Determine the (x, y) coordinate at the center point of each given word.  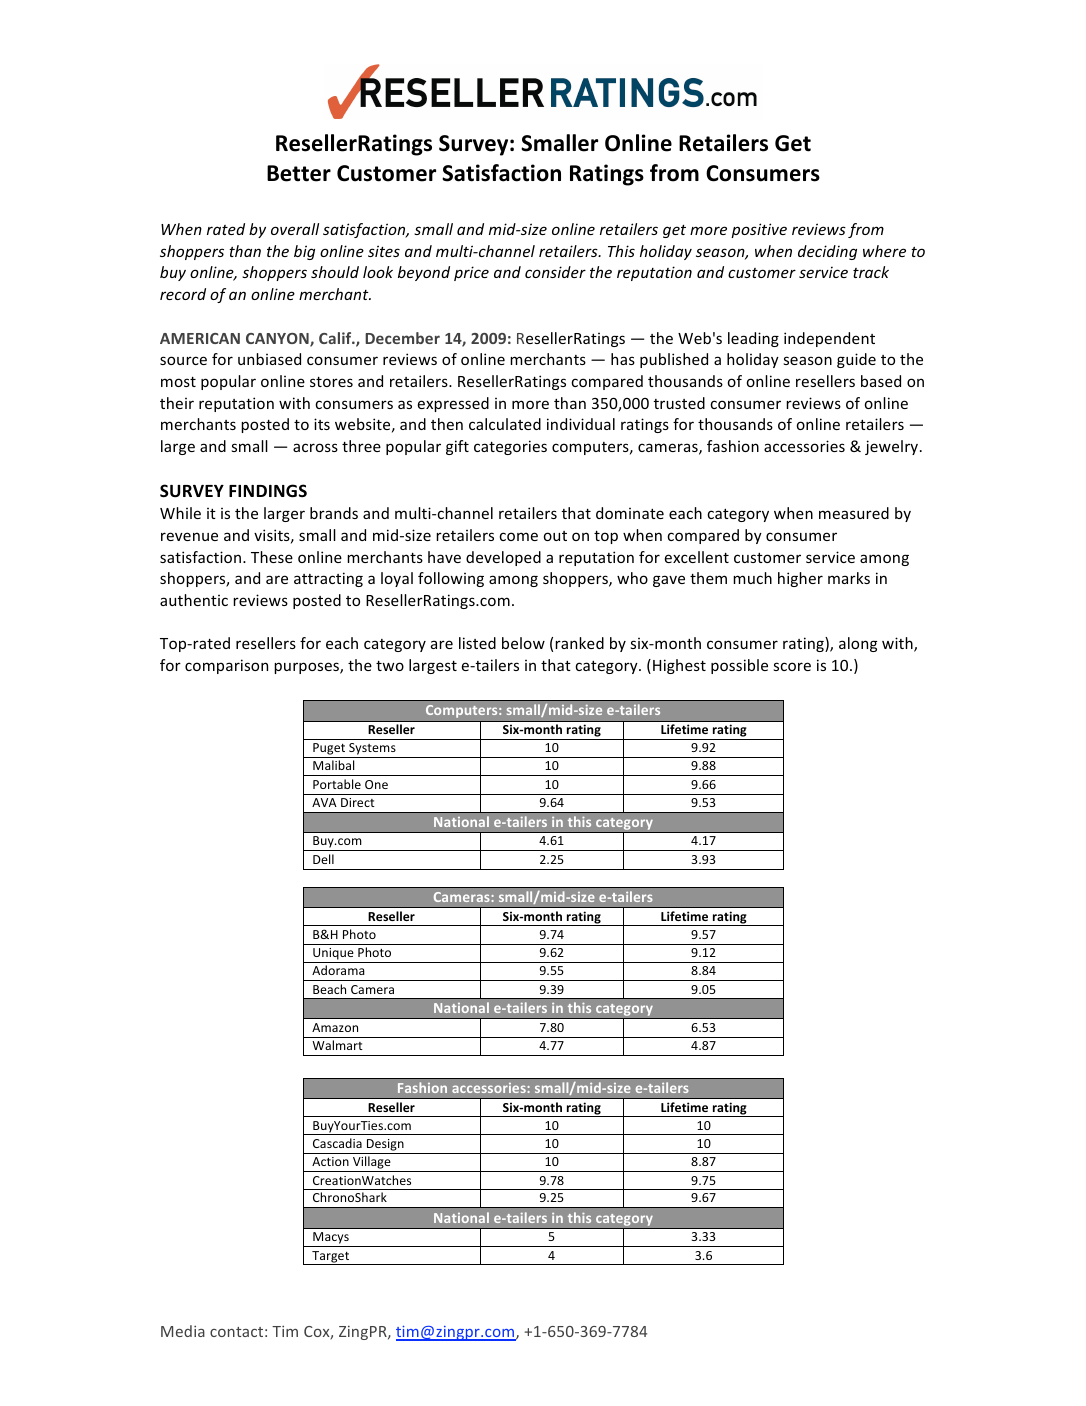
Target (331, 1258)
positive (759, 230)
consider (555, 272)
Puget (329, 750)
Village (372, 1164)
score (792, 666)
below (523, 643)
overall (295, 229)
